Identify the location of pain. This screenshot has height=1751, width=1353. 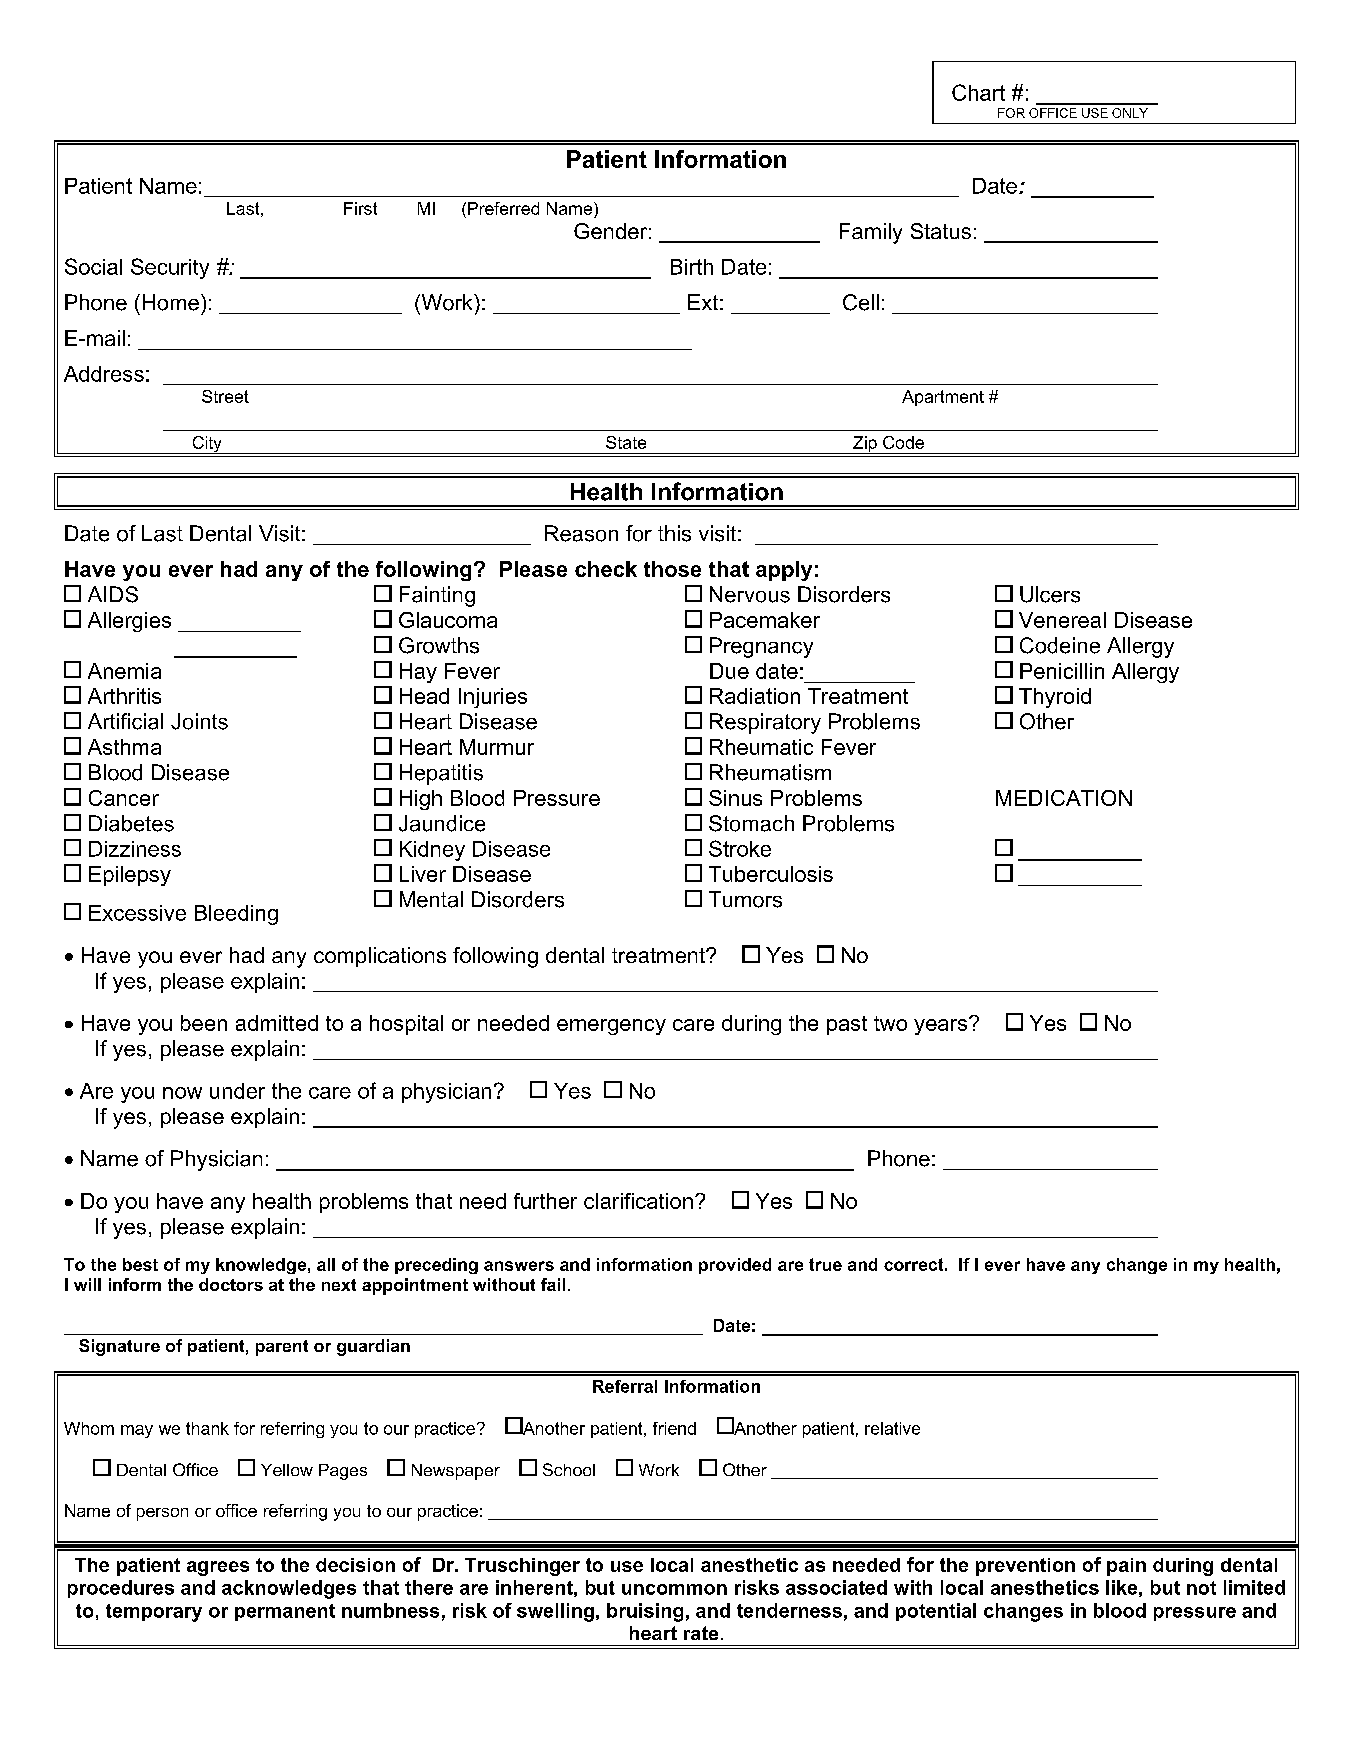
(1126, 1567).
